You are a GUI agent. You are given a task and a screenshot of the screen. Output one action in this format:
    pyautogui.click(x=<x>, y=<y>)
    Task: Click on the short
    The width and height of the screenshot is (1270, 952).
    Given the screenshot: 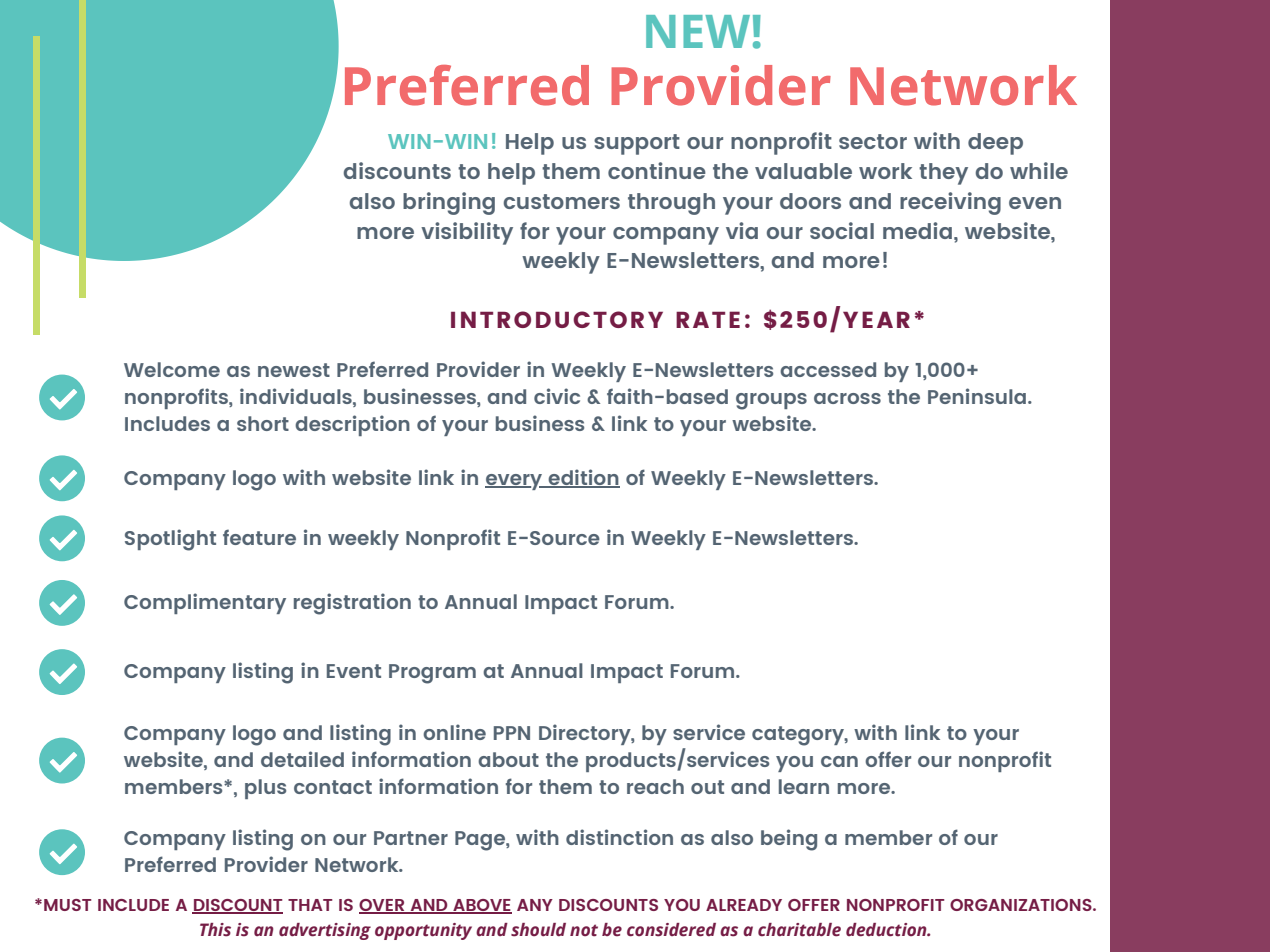 What is the action you would take?
    pyautogui.click(x=263, y=423)
